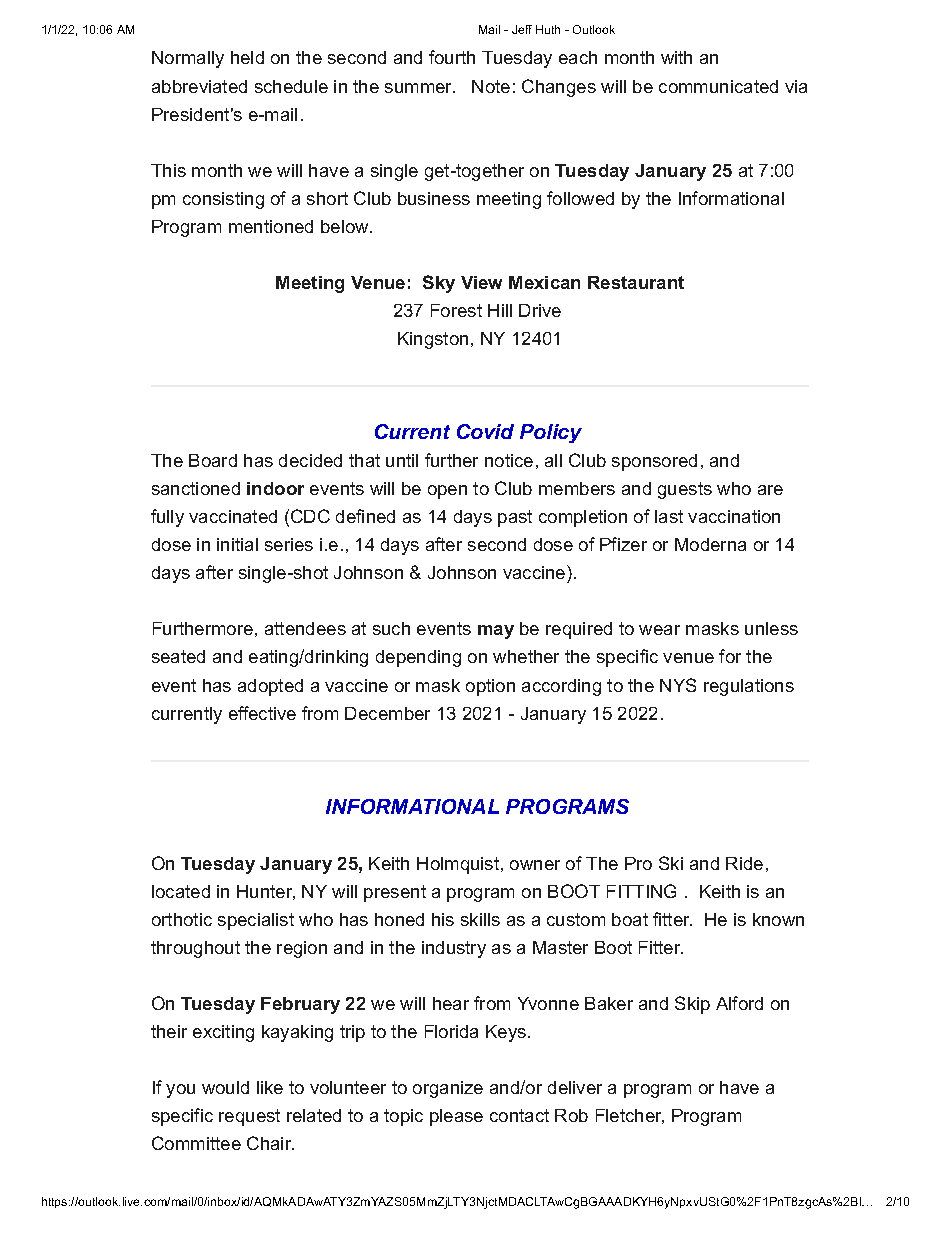 The image size is (952, 1233). I want to click on located, so click(181, 891).
